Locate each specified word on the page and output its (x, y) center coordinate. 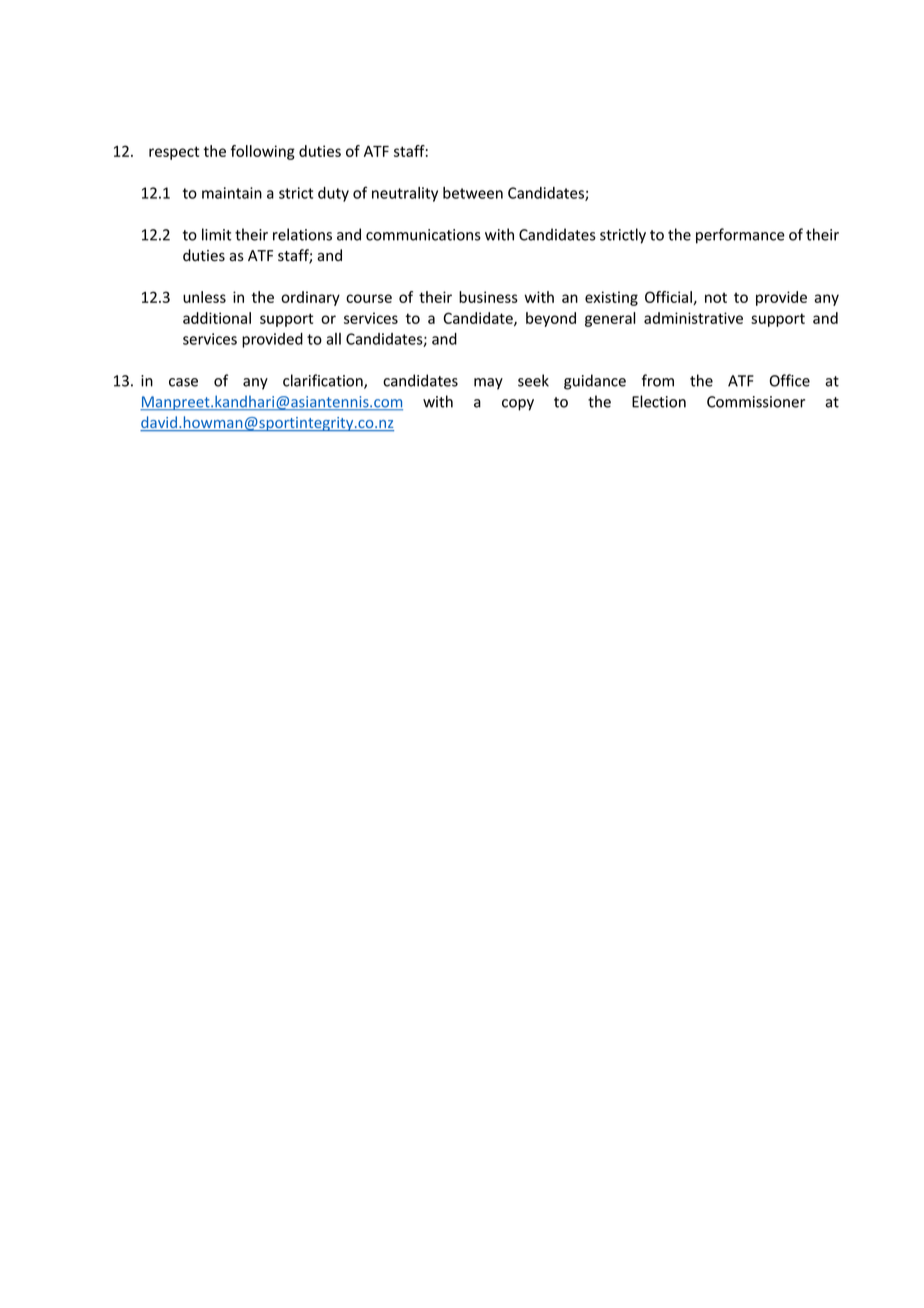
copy (518, 405)
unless (204, 297)
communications (423, 235)
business (488, 297)
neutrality (405, 194)
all (333, 339)
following (263, 152)
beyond (551, 319)
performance (740, 236)
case (183, 382)
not (716, 297)
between (473, 193)
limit (216, 234)
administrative (693, 318)
